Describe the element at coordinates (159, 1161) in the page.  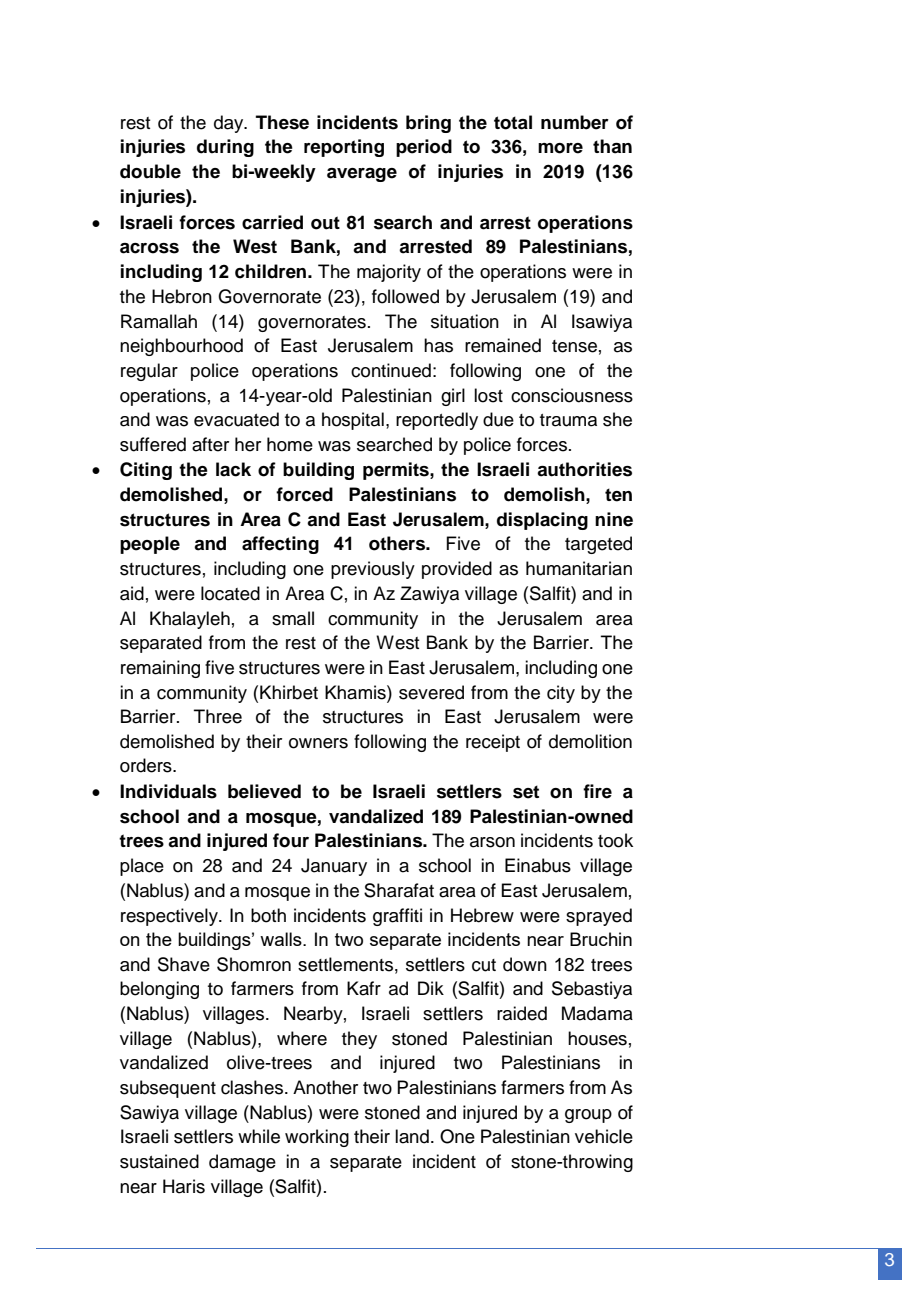
I see `sustained` at that location.
